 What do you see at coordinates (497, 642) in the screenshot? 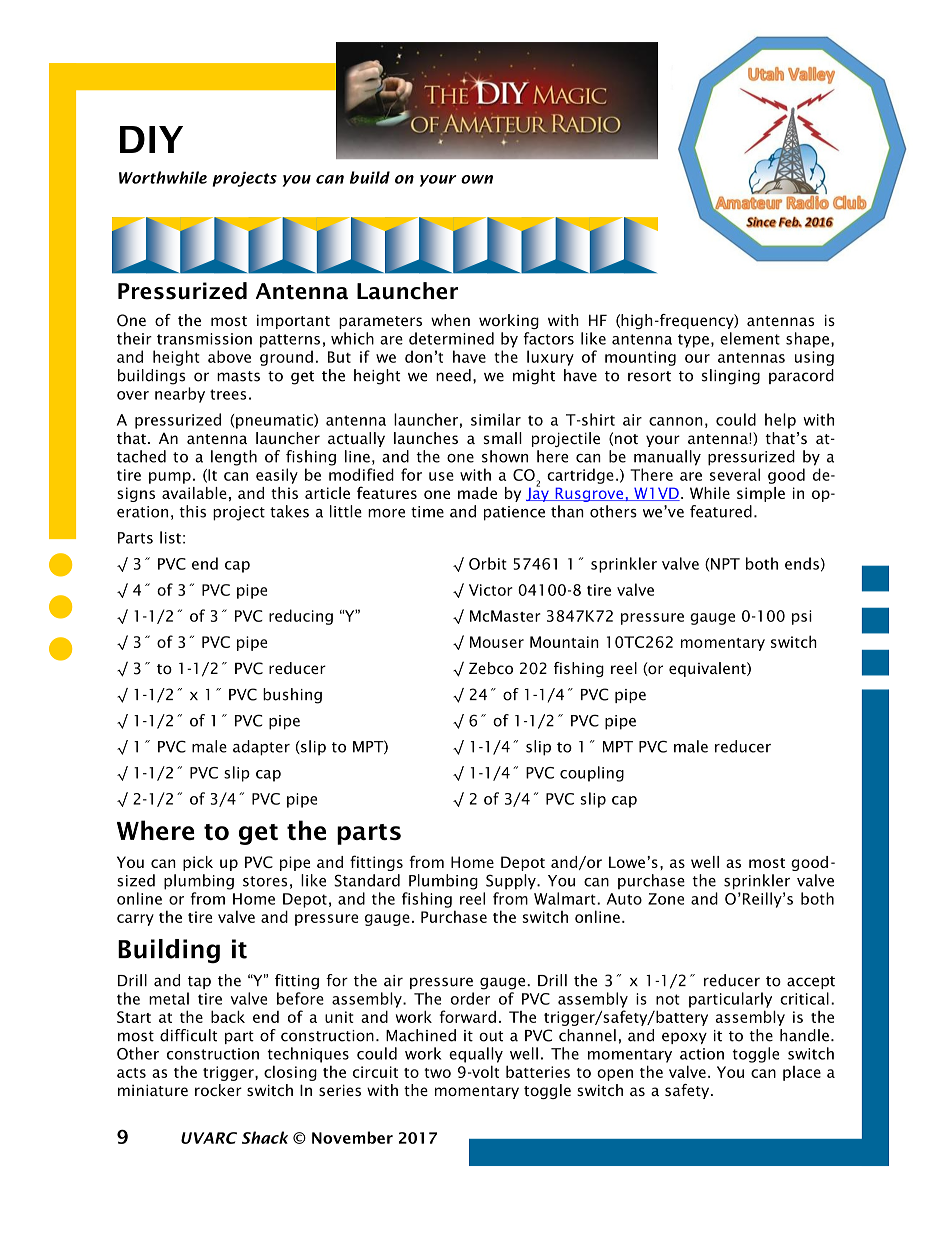
I see `Mouser` at bounding box center [497, 642].
